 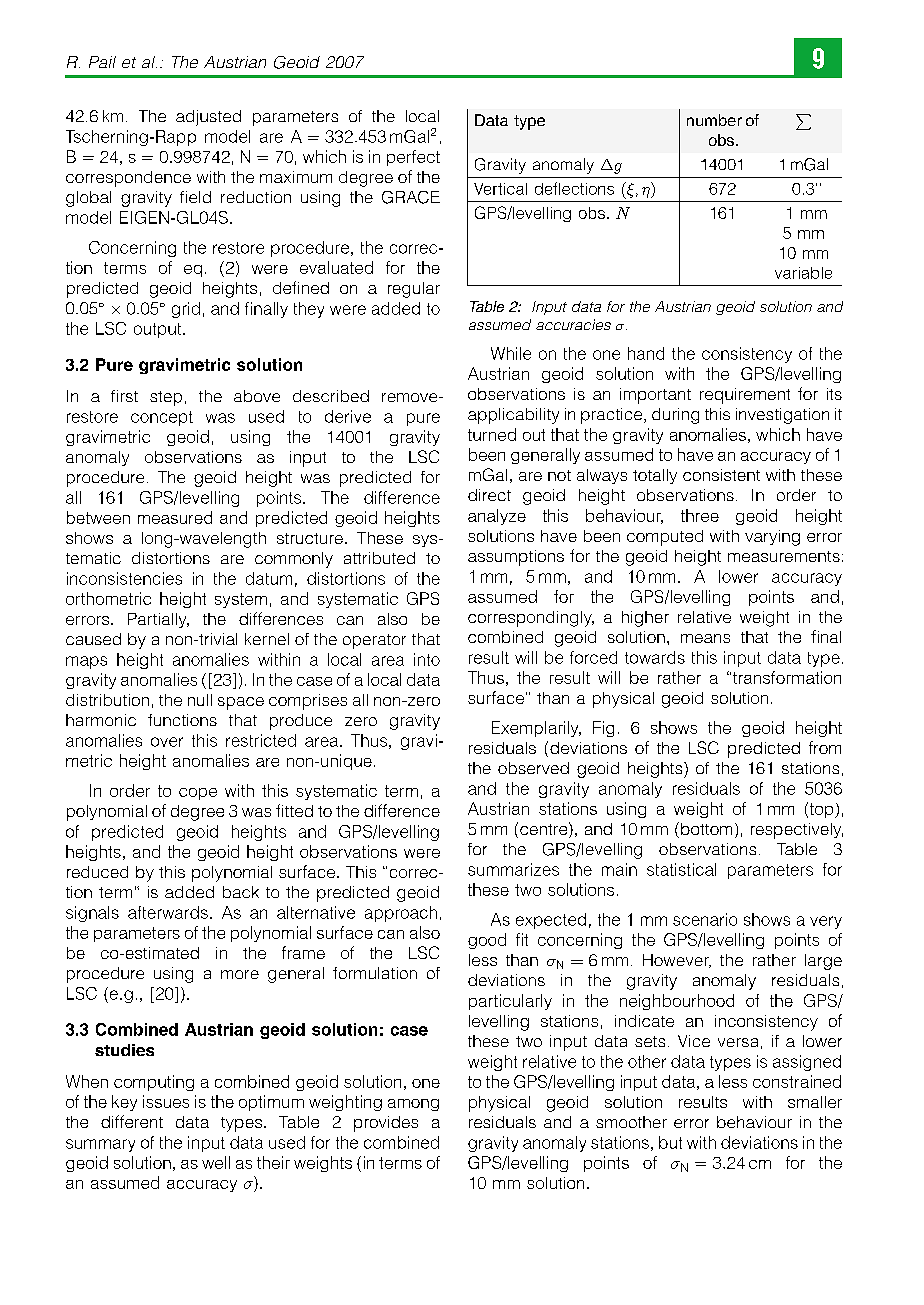 What do you see at coordinates (198, 794) in the page?
I see `cope` at bounding box center [198, 794].
